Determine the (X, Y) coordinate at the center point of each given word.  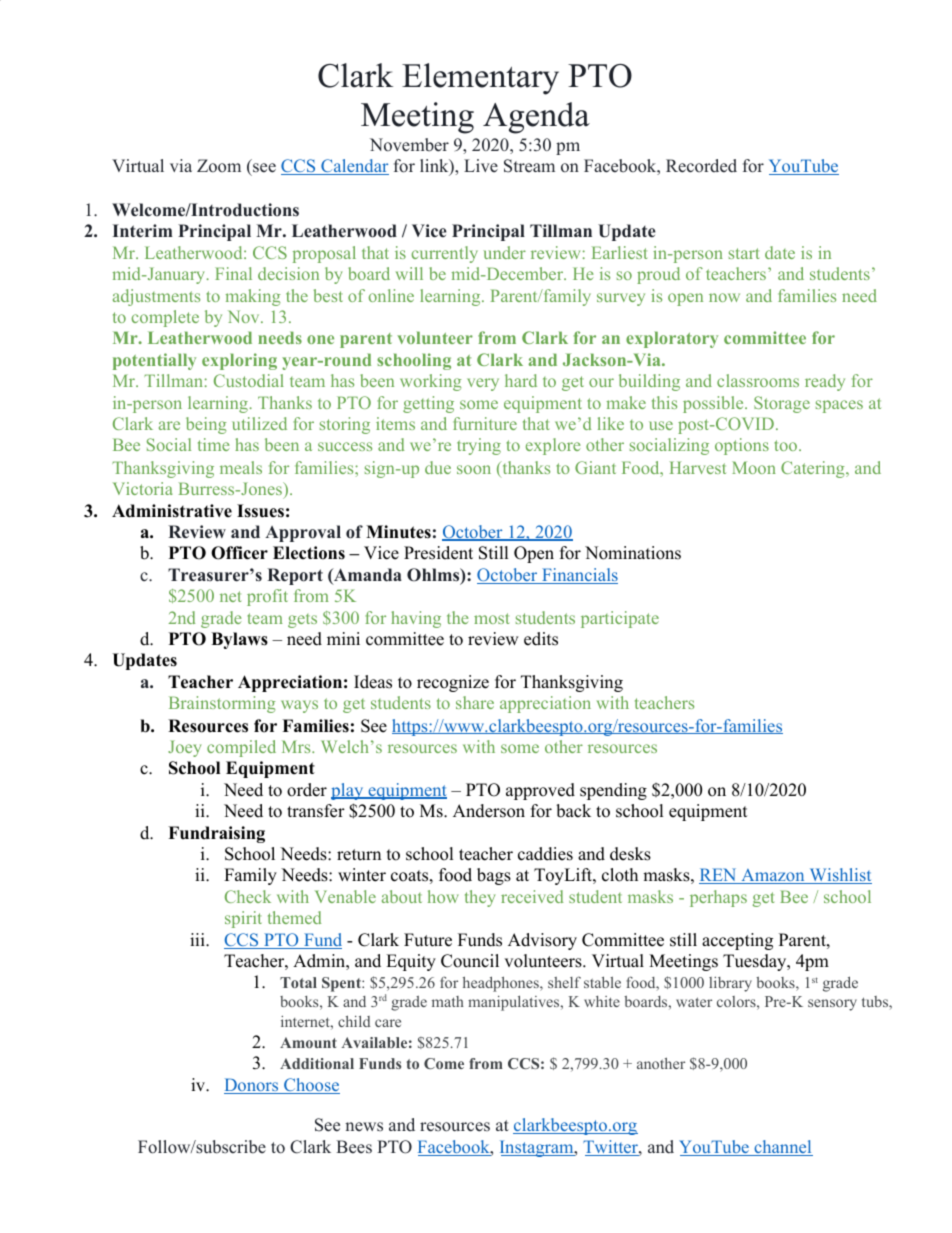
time (213, 444)
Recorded (701, 166)
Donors (252, 1086)
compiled (241, 748)
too (785, 445)
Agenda (536, 118)
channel (782, 1148)
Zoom (219, 166)
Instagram (538, 1148)
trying (479, 446)
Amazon (773, 876)
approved (540, 791)
